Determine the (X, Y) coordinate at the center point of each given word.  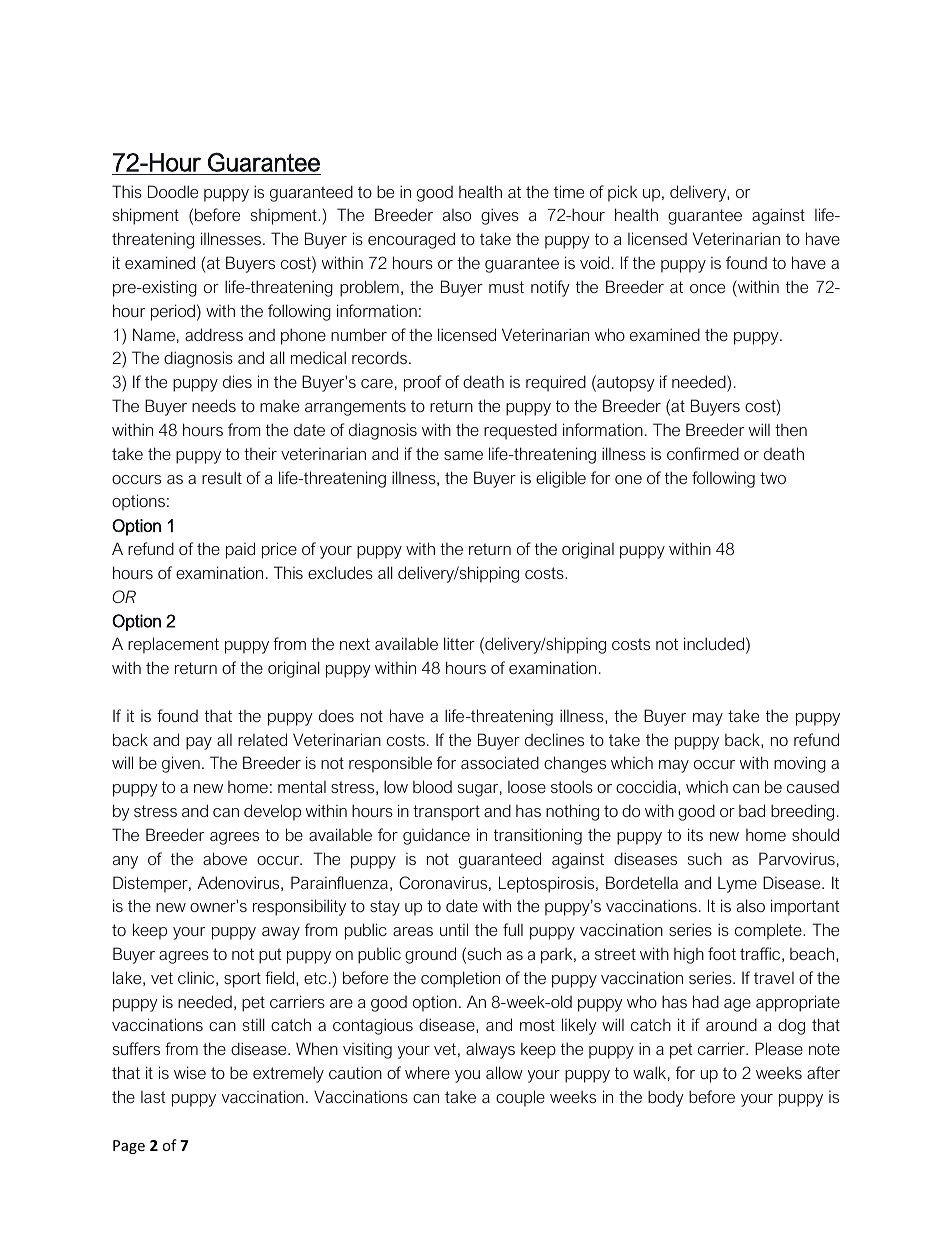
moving (800, 764)
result (222, 477)
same (463, 455)
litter (459, 643)
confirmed (703, 453)
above (225, 858)
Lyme (737, 885)
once (707, 288)
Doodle (173, 191)
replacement (173, 645)
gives (500, 216)
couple (520, 1098)
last (153, 1097)
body (666, 1098)
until (454, 929)
